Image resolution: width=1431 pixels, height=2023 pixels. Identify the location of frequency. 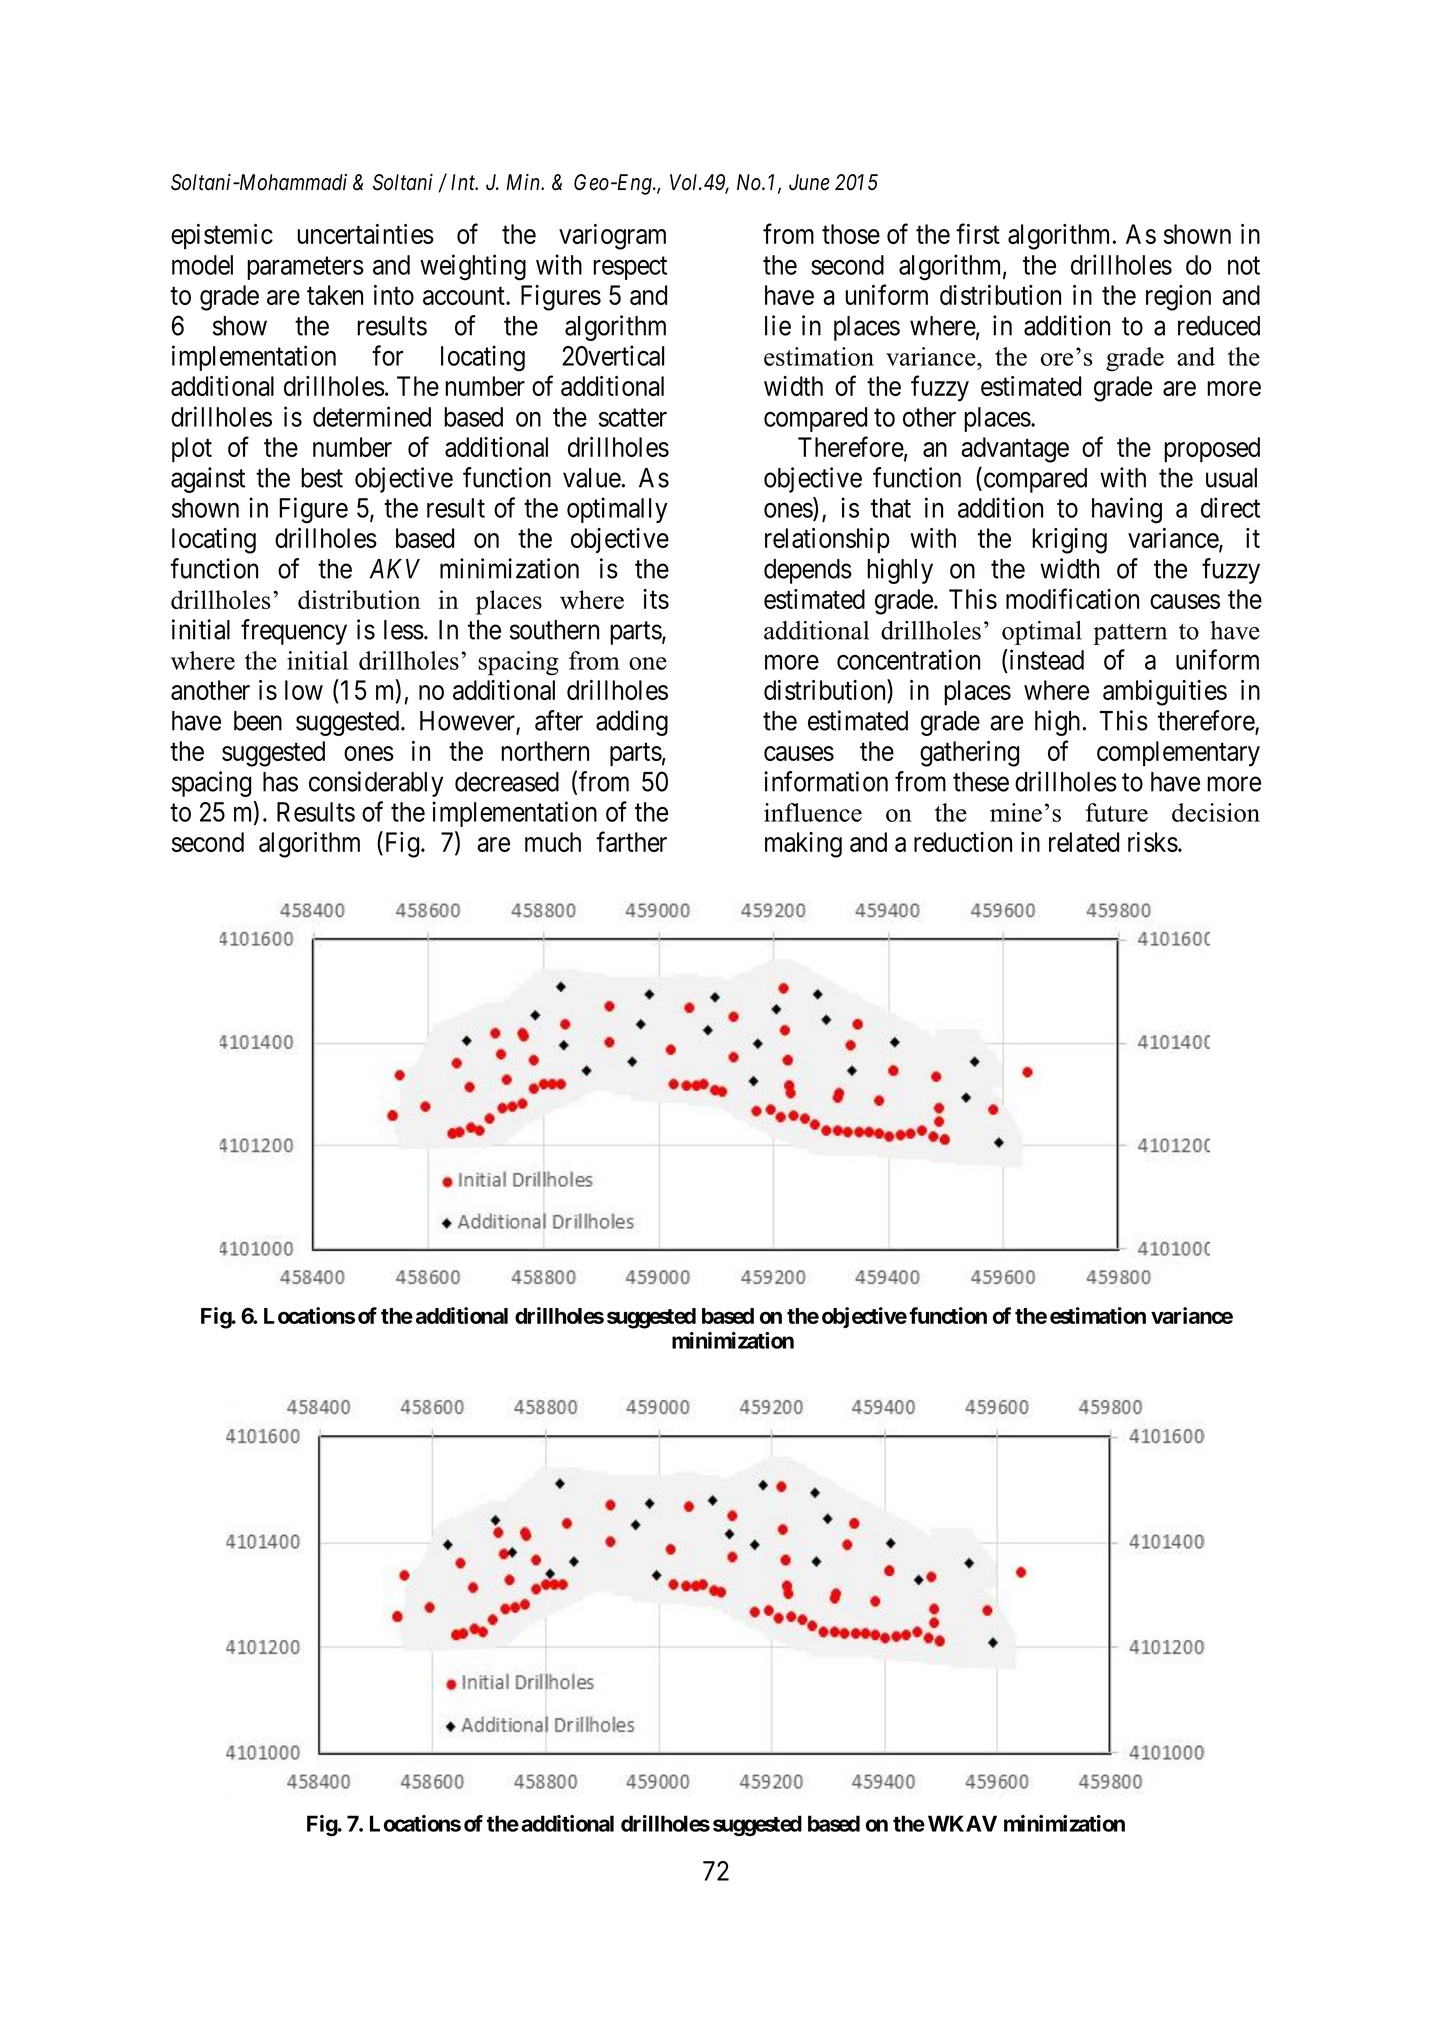
(294, 632).
